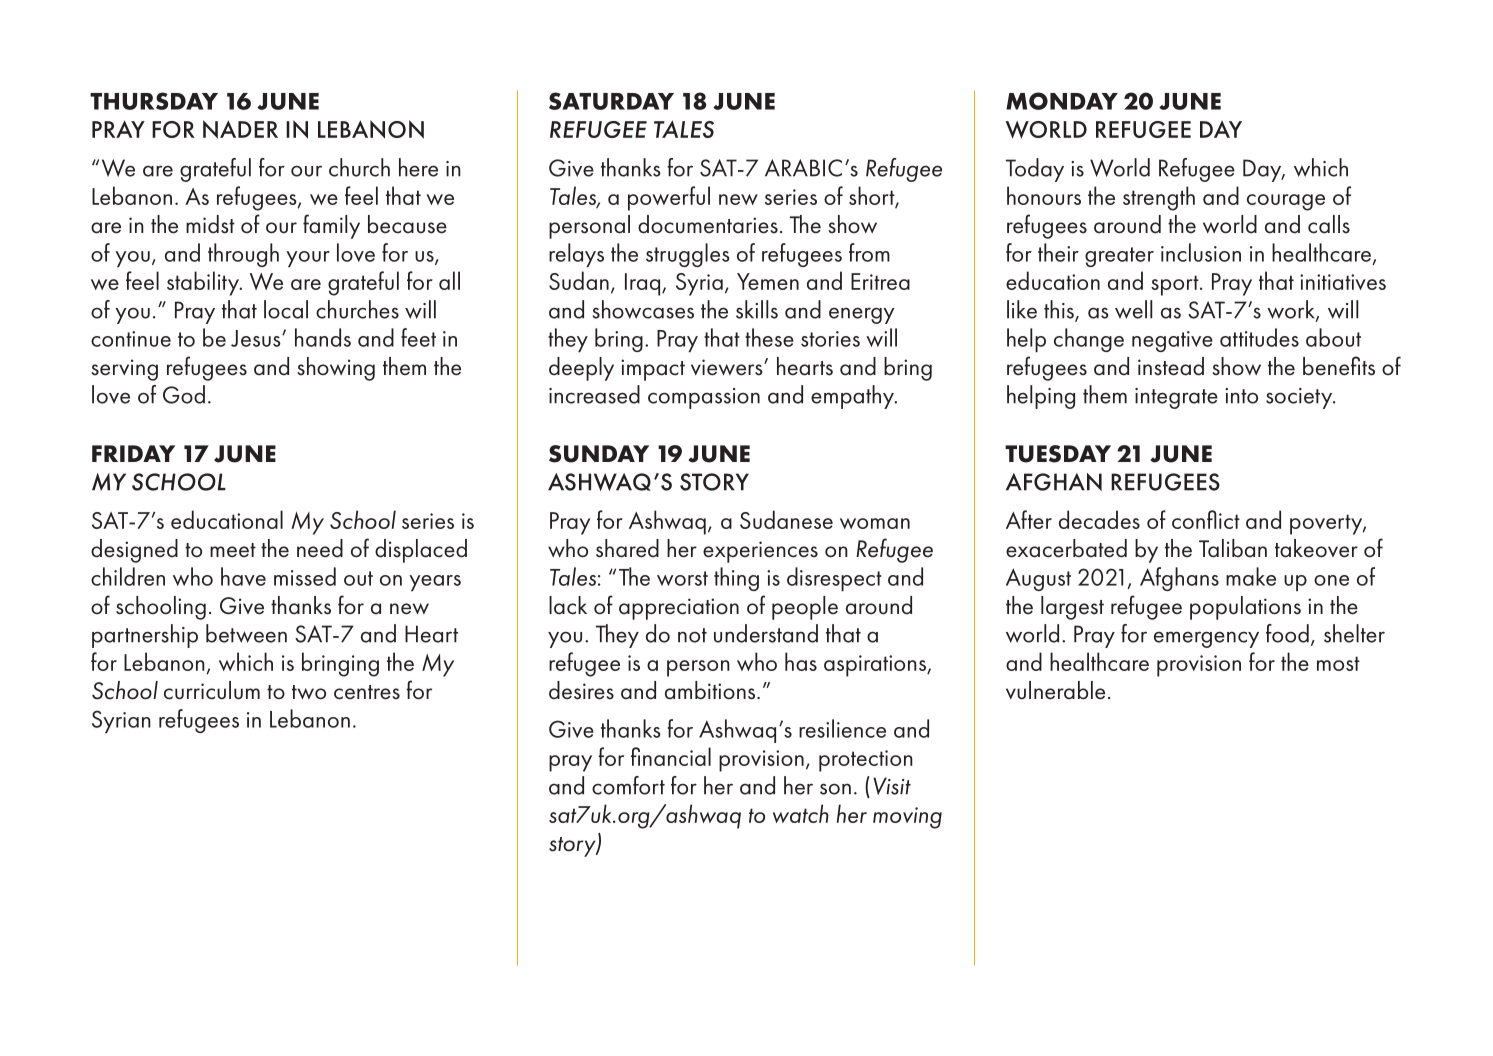 This screenshot has height=1056, width=1493. Describe the element at coordinates (133, 453) in the screenshot. I see `FRIDAY` at that location.
